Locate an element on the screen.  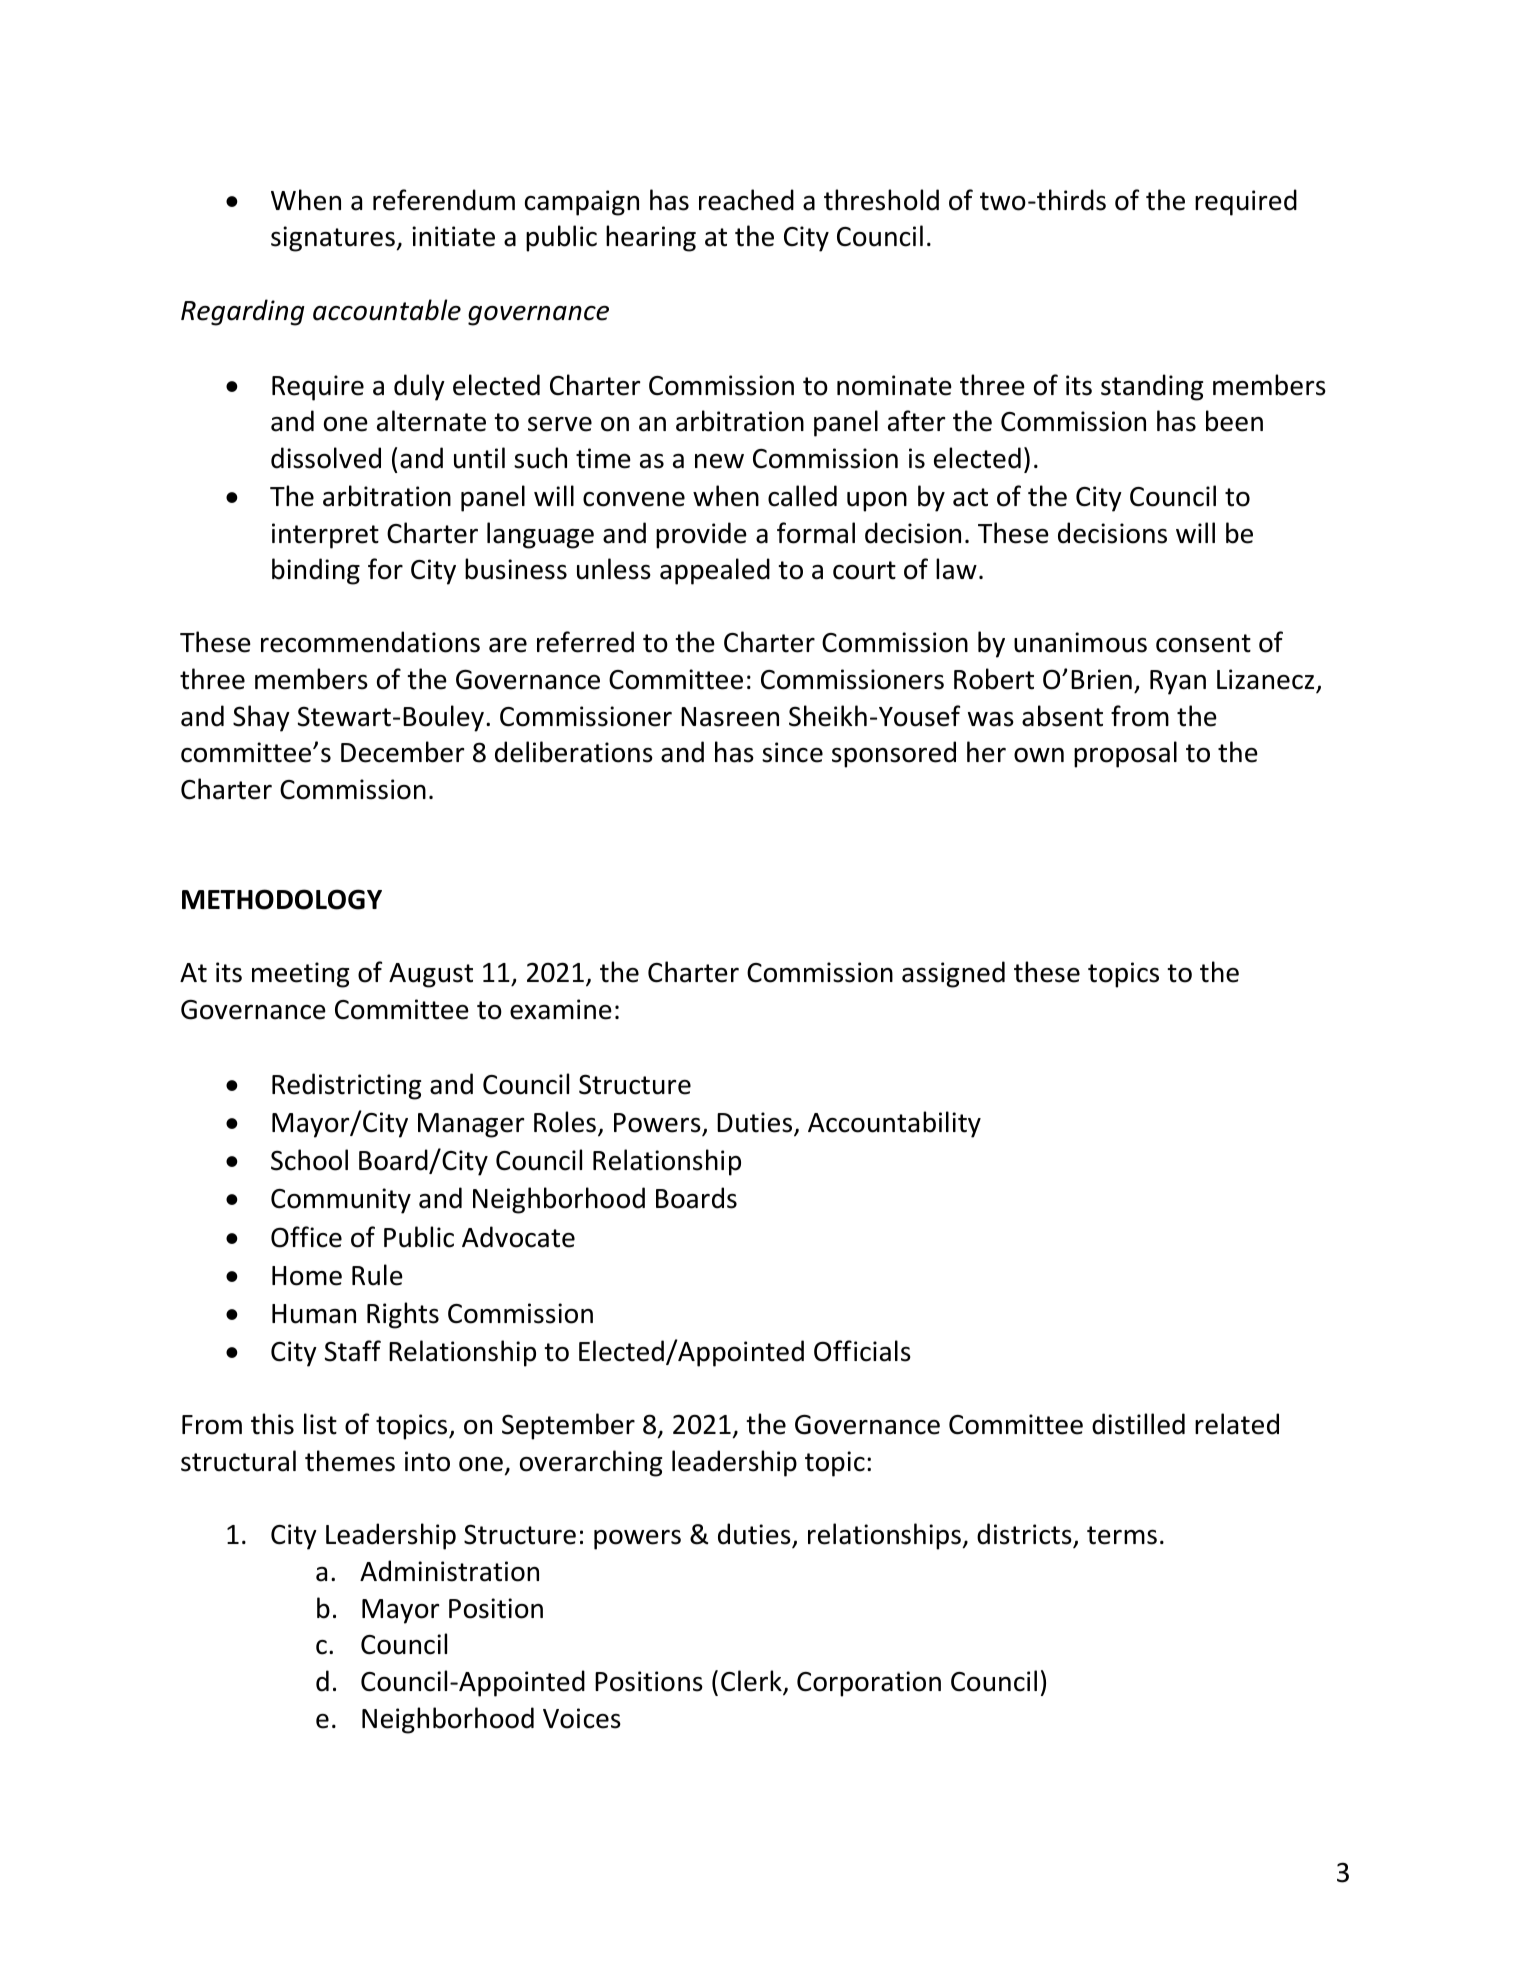
Clerk is located at coordinates (752, 1682).
